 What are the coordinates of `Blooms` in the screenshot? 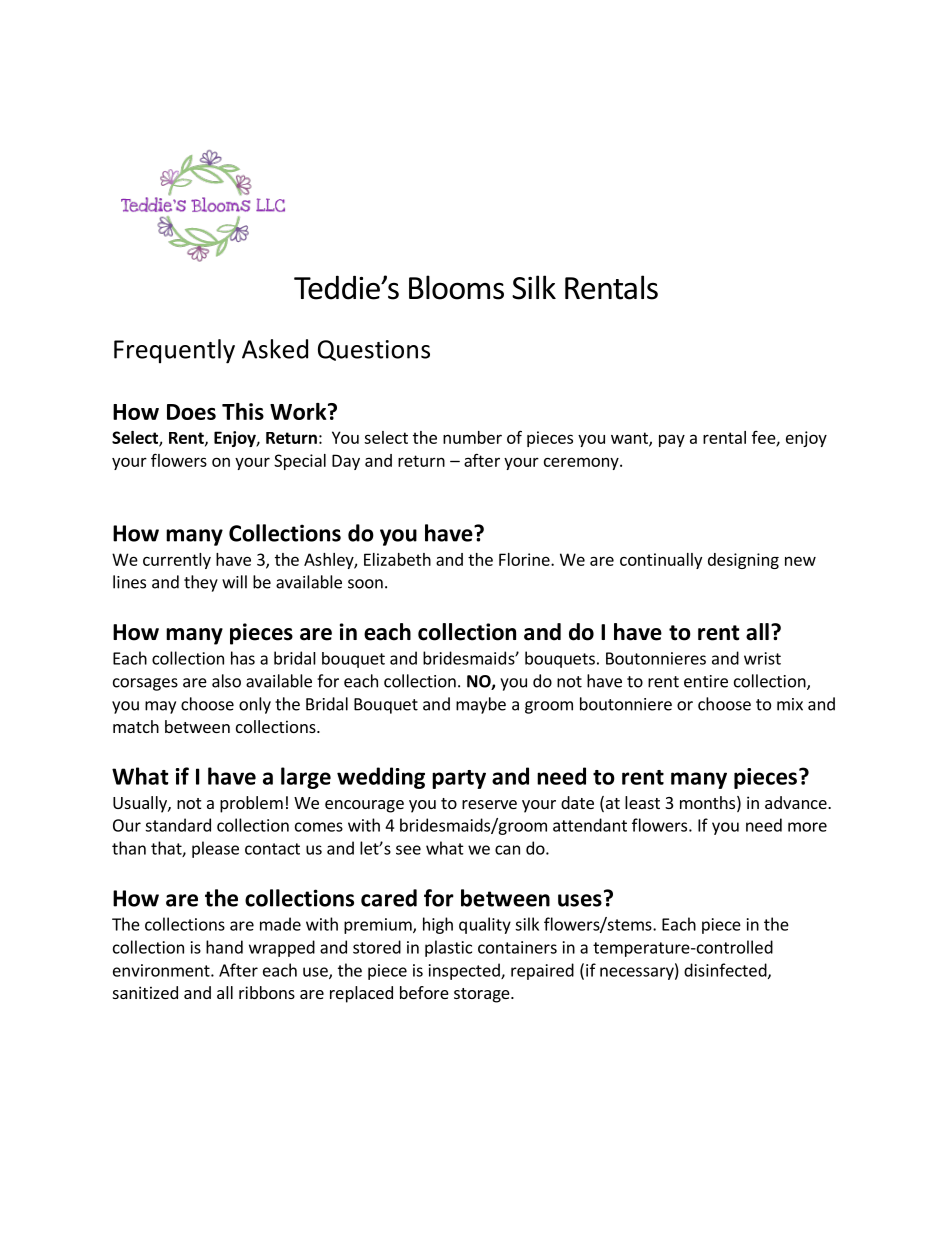 It's located at (456, 287).
